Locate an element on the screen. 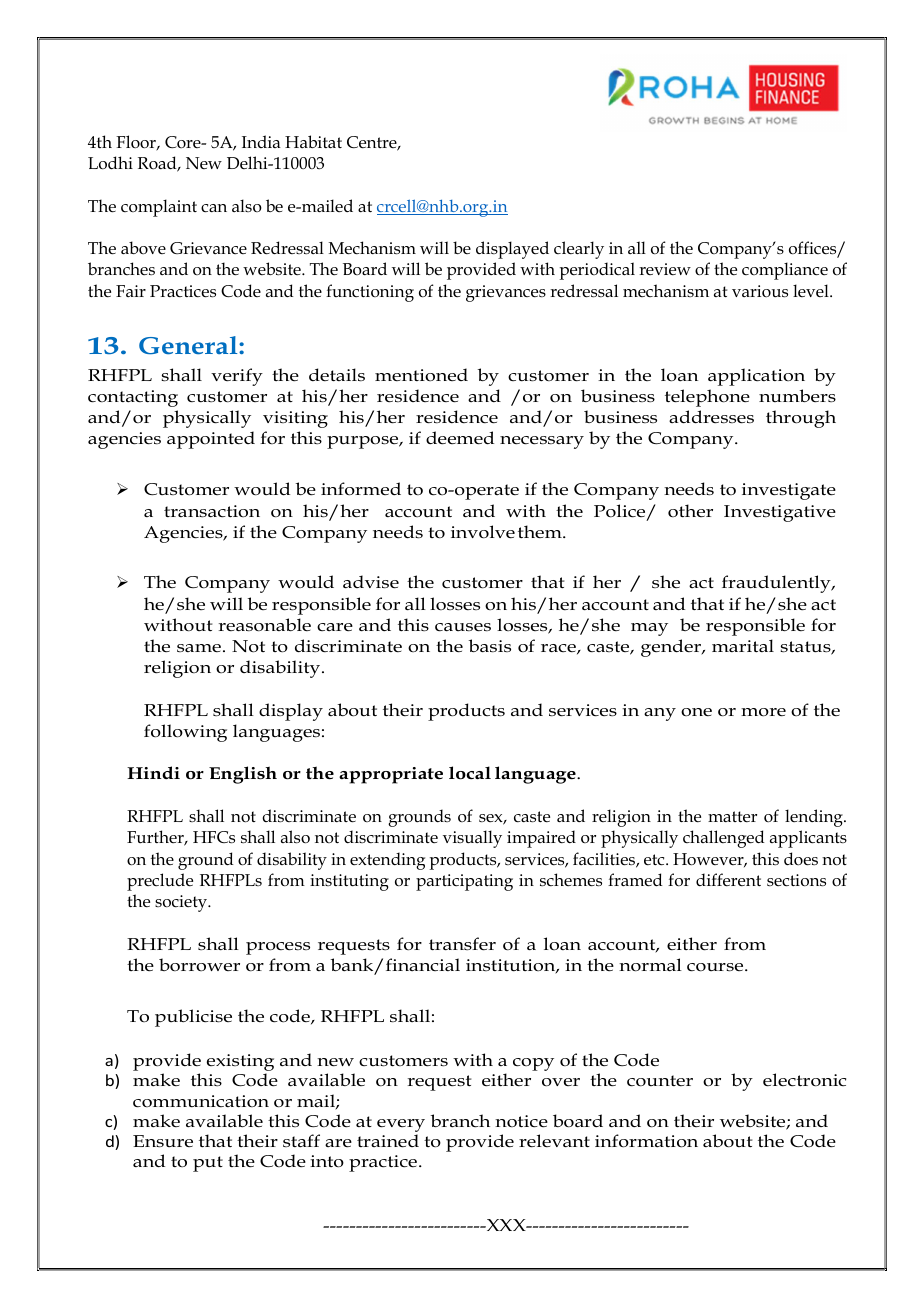  information is located at coordinates (646, 1141).
